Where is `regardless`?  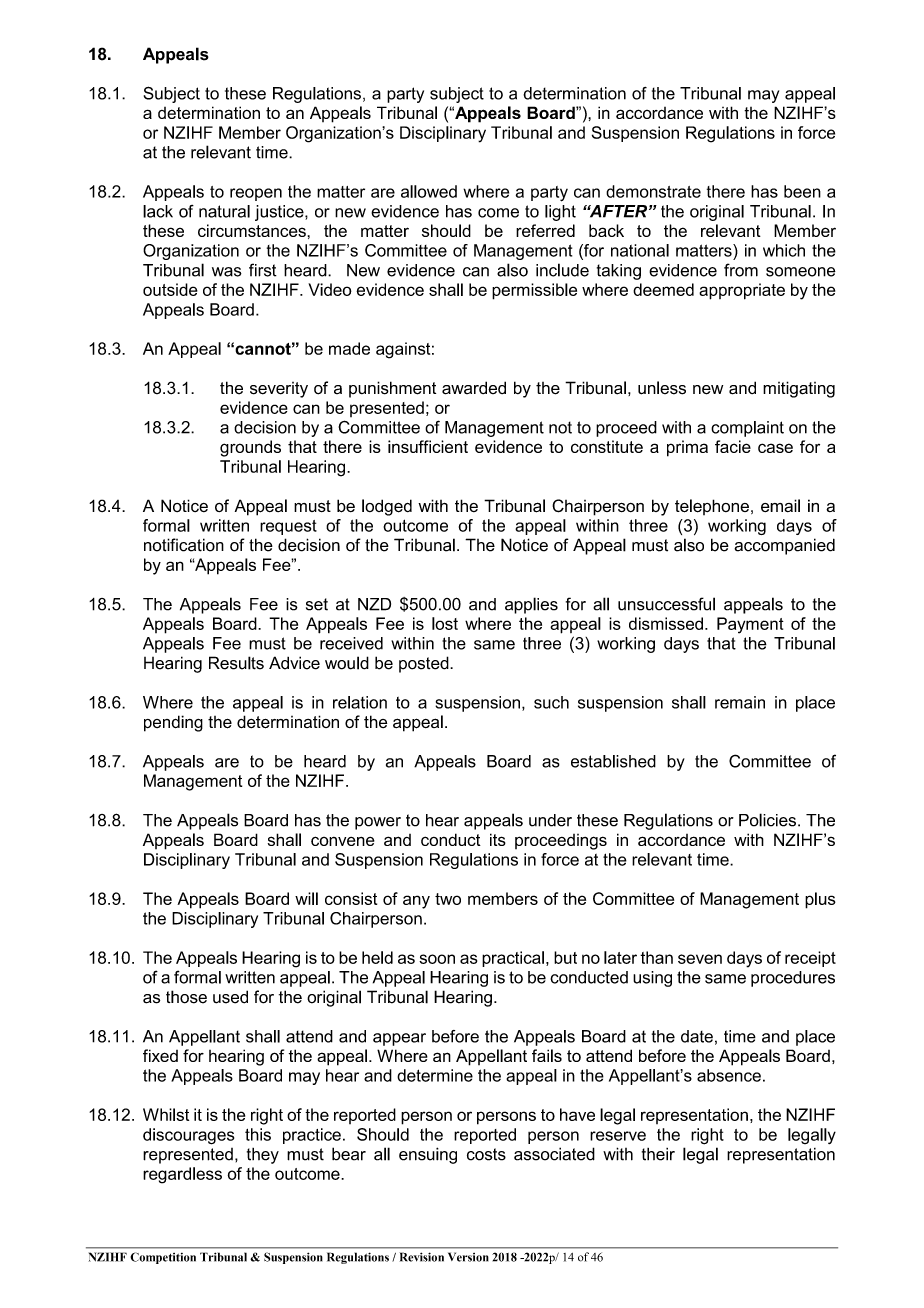
regardless is located at coordinates (182, 1175).
